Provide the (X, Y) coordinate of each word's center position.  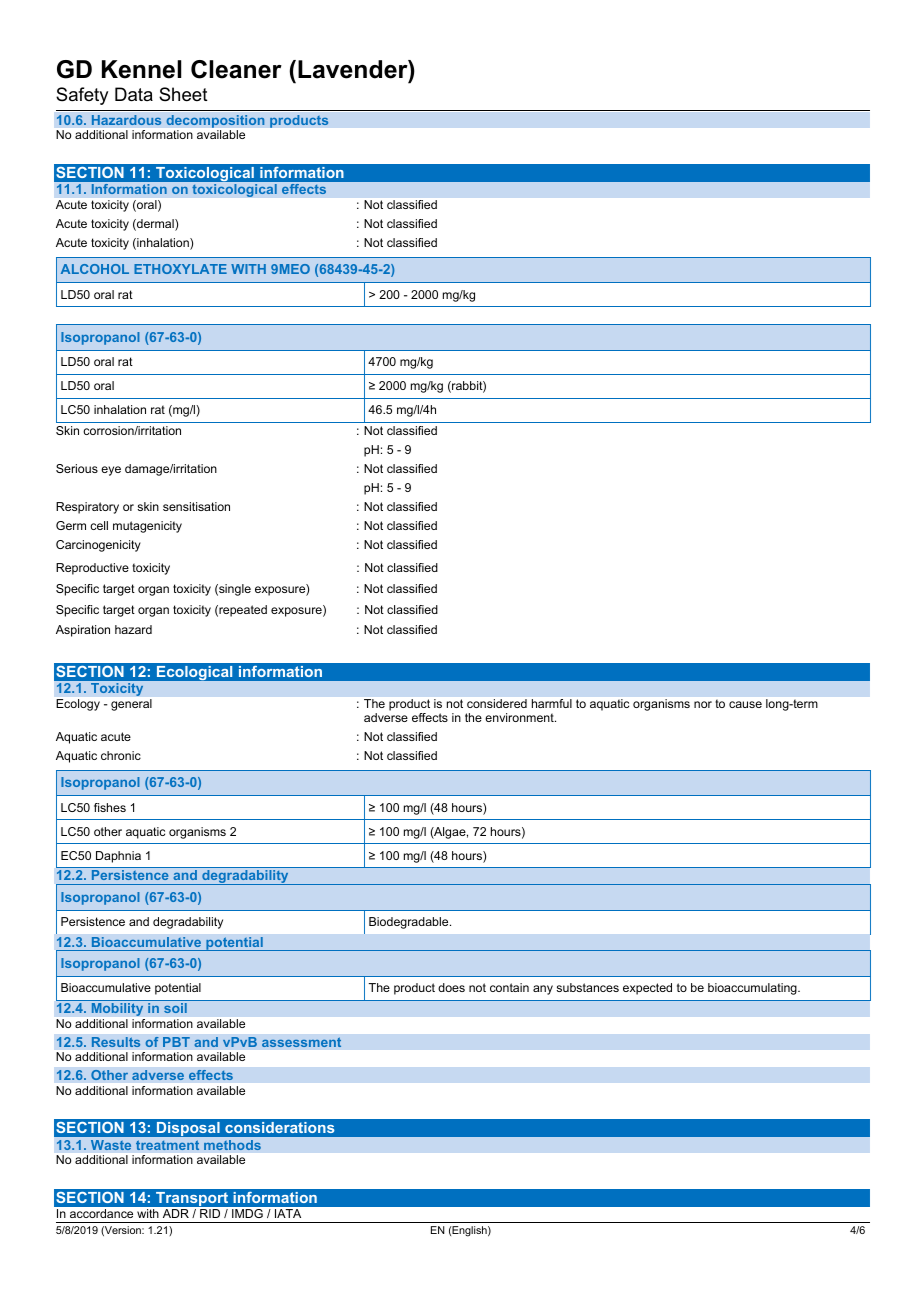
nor (703, 704)
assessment (302, 1042)
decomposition (215, 121)
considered (497, 703)
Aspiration (83, 631)
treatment (167, 1145)
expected (647, 989)
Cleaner (236, 69)
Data (134, 94)
